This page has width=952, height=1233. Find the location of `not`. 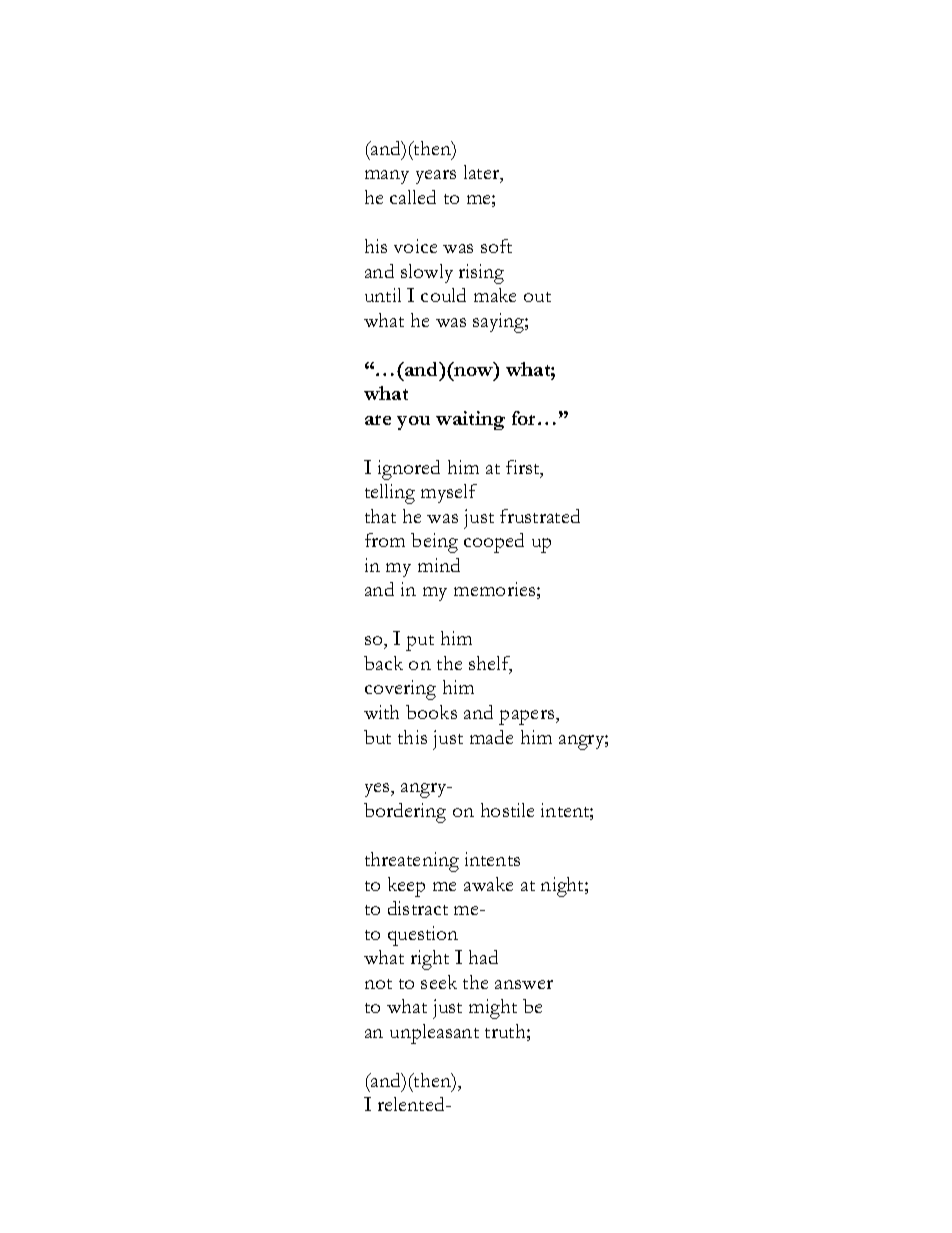

not is located at coordinates (378, 984).
